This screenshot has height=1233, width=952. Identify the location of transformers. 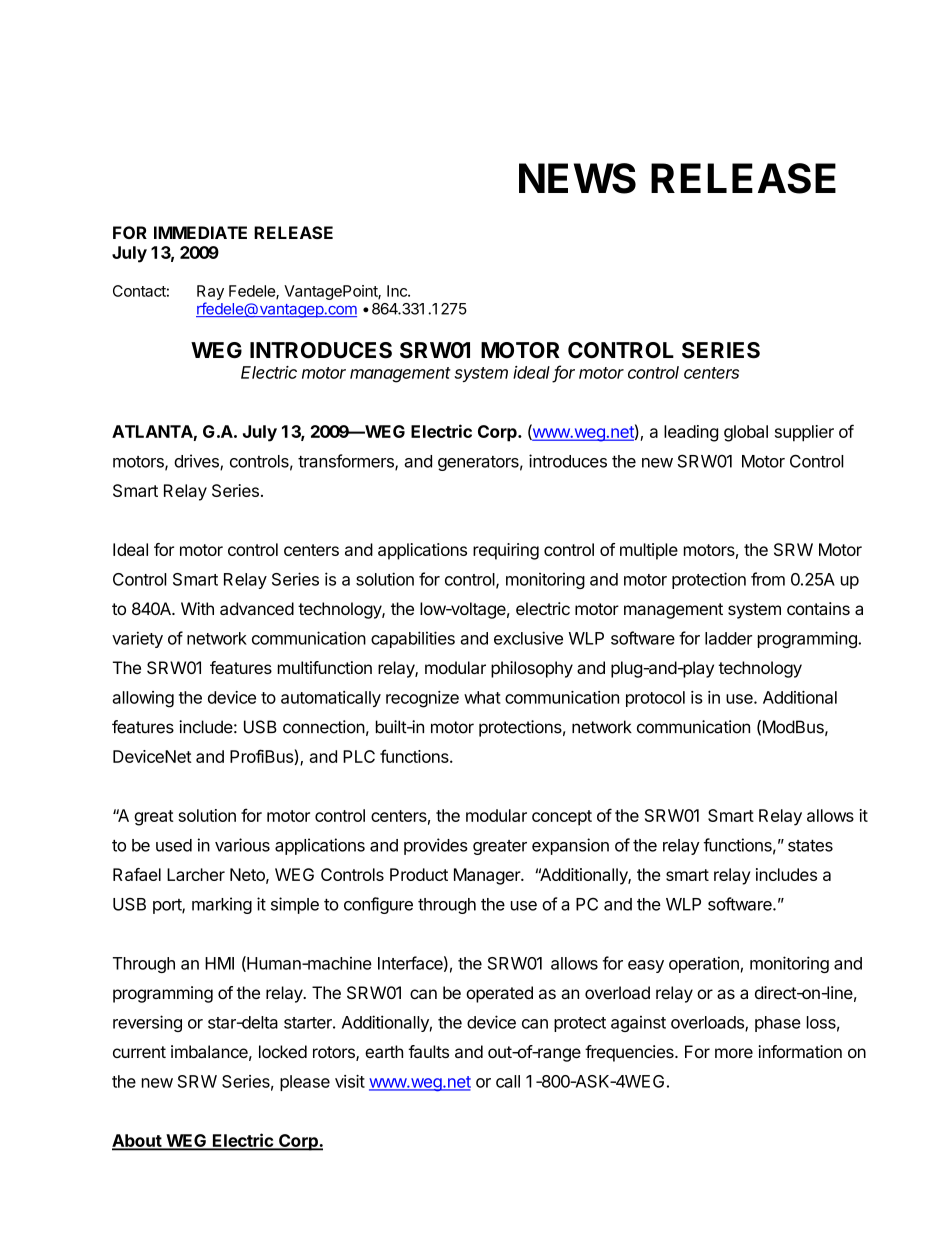
(347, 462).
